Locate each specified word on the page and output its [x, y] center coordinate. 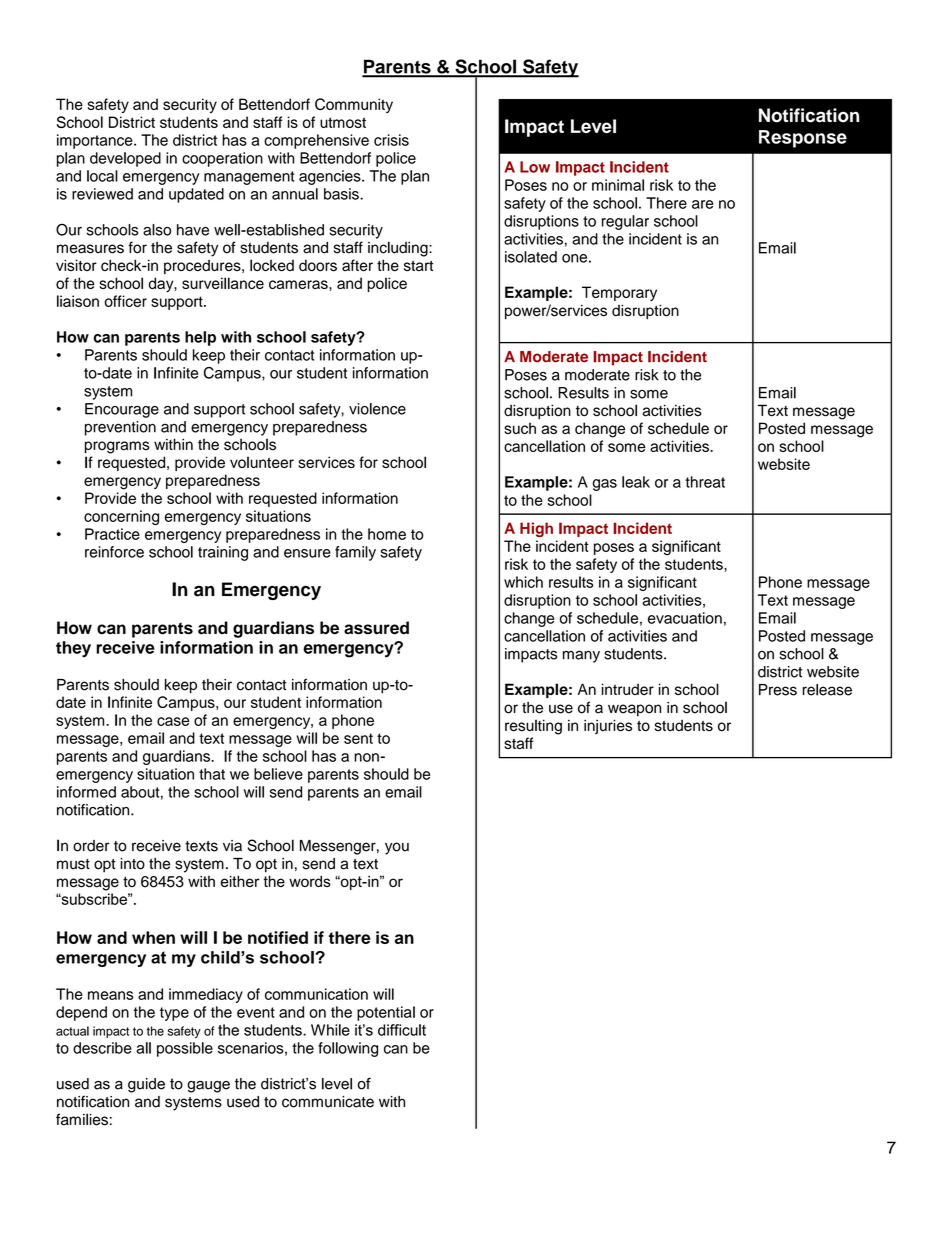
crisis [391, 140]
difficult [402, 1030]
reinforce [114, 552]
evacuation [685, 618]
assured [376, 628]
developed [125, 159]
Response [803, 139]
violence [377, 409]
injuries [608, 726]
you [397, 848]
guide [146, 1085]
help [200, 338]
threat [705, 482]
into [132, 864]
